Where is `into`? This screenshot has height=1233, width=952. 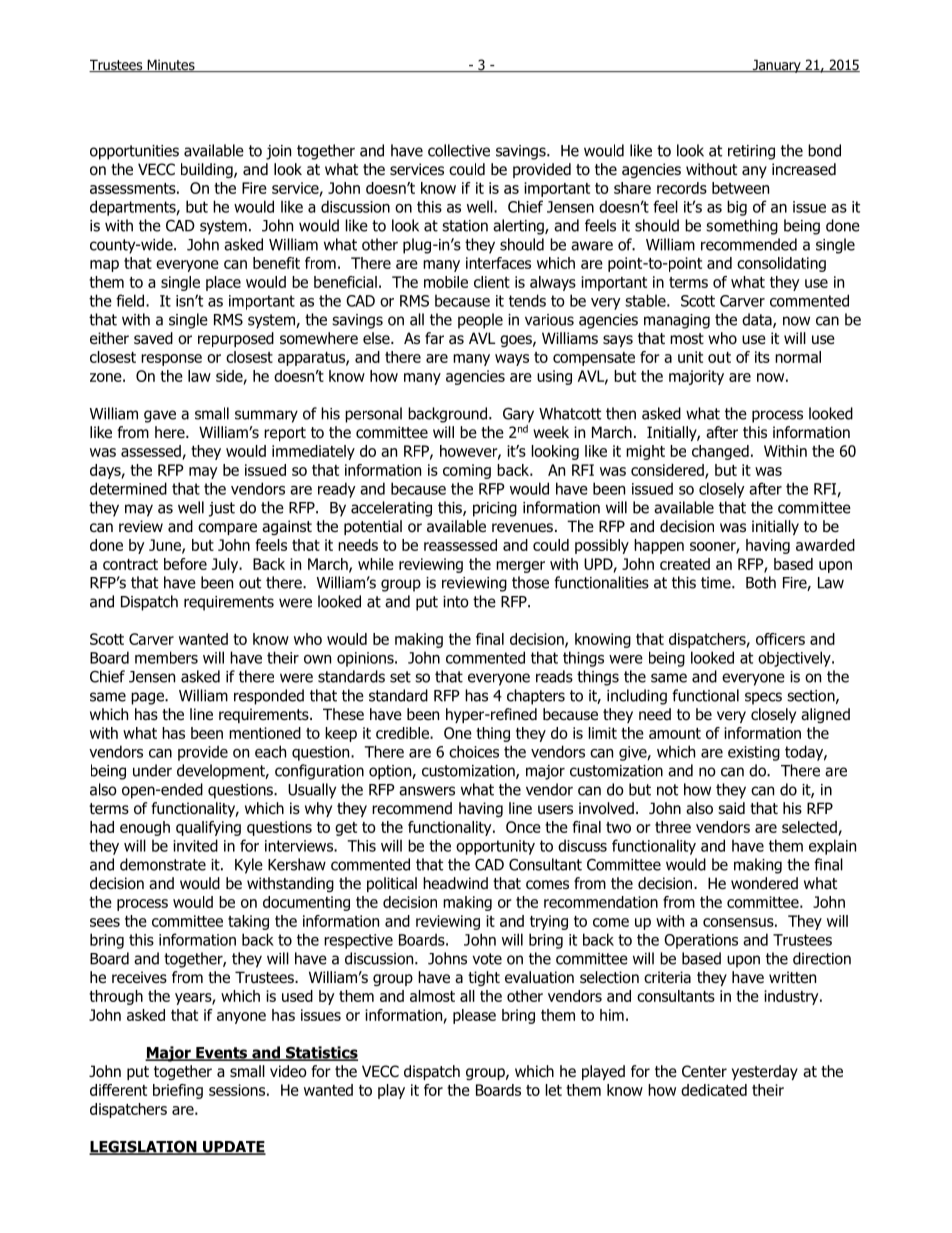
into is located at coordinates (456, 602).
